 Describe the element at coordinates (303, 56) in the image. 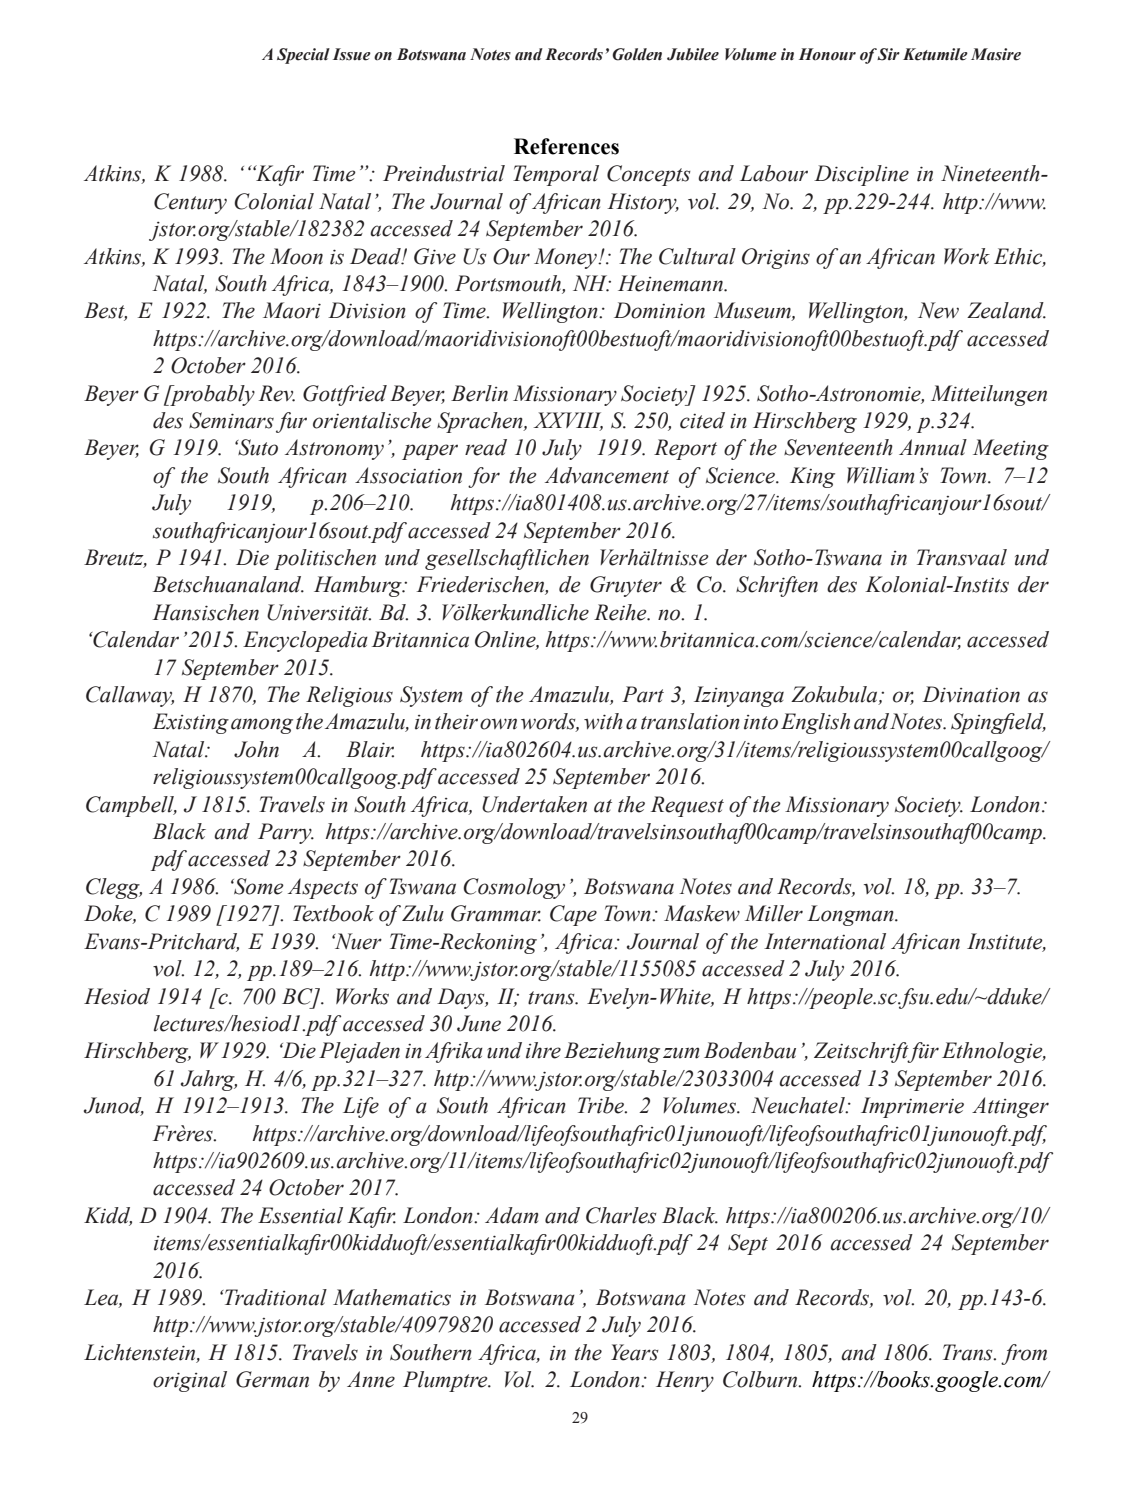

I see `Special` at that location.
